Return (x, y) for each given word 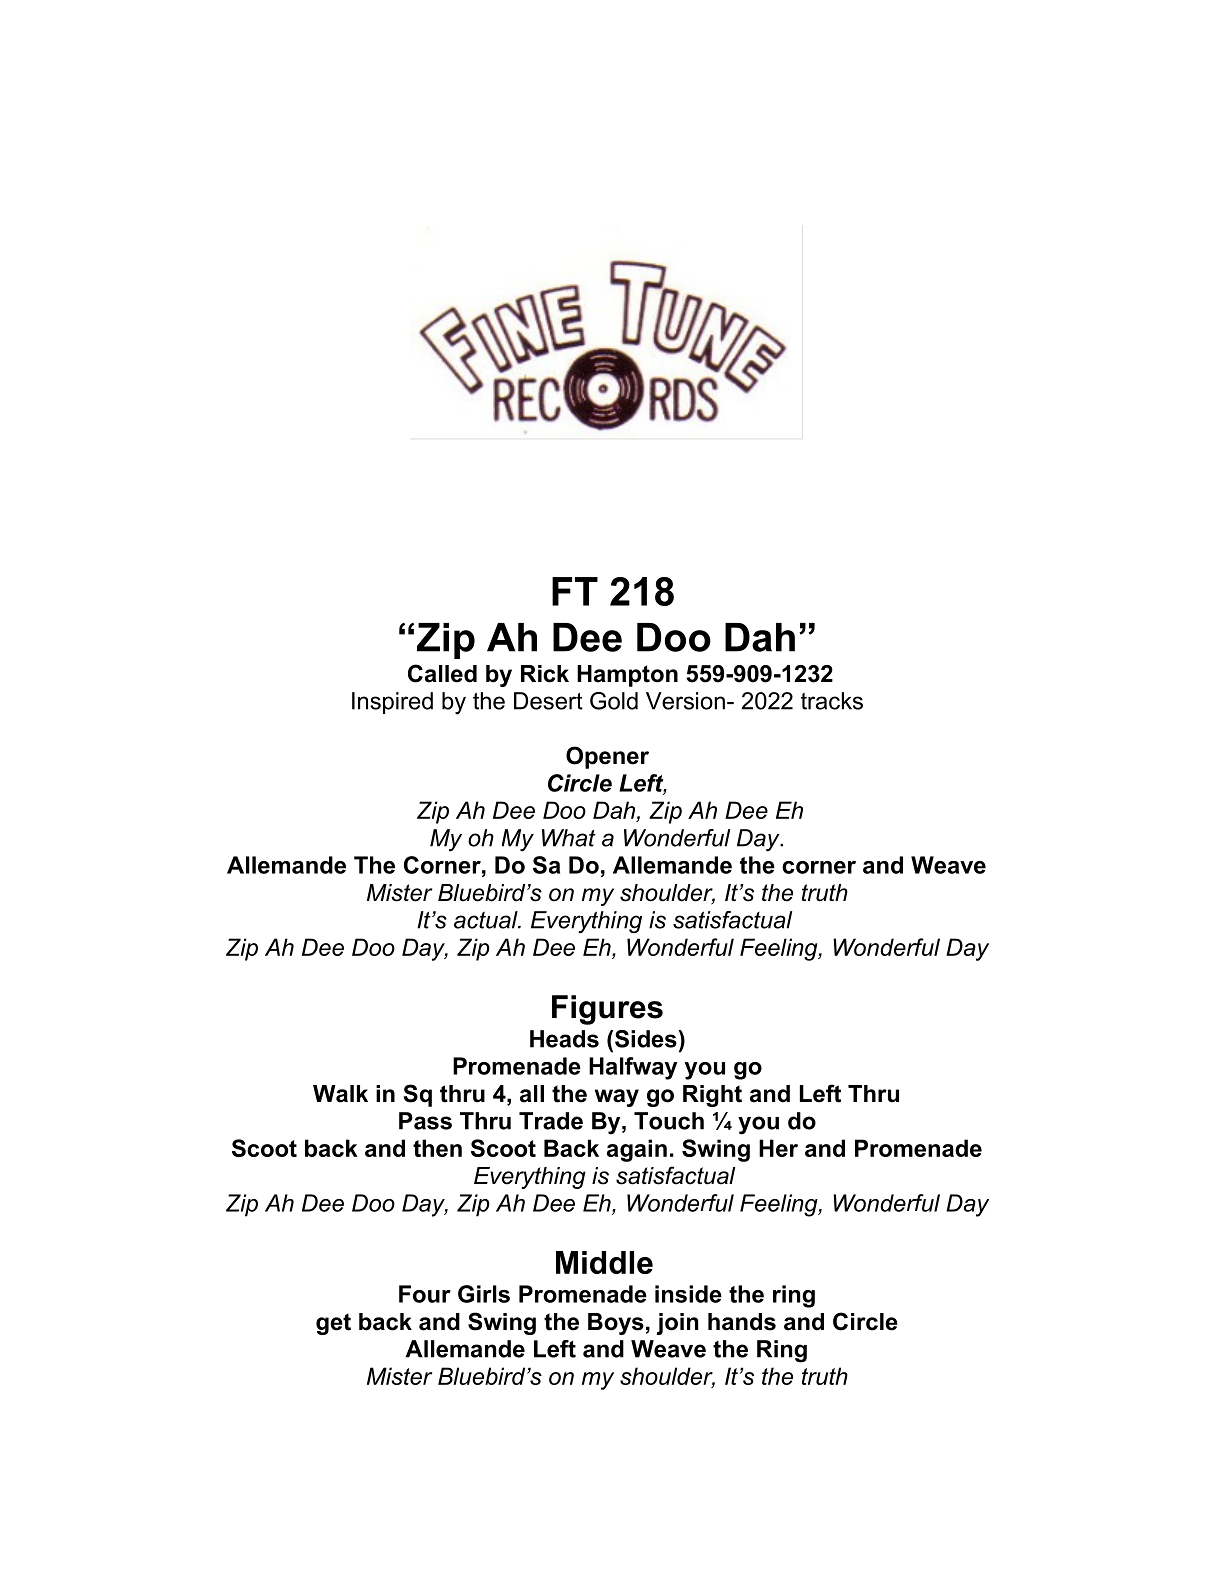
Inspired (392, 703)
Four (425, 1294)
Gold (614, 701)
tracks (832, 701)
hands (742, 1322)
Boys (616, 1324)
